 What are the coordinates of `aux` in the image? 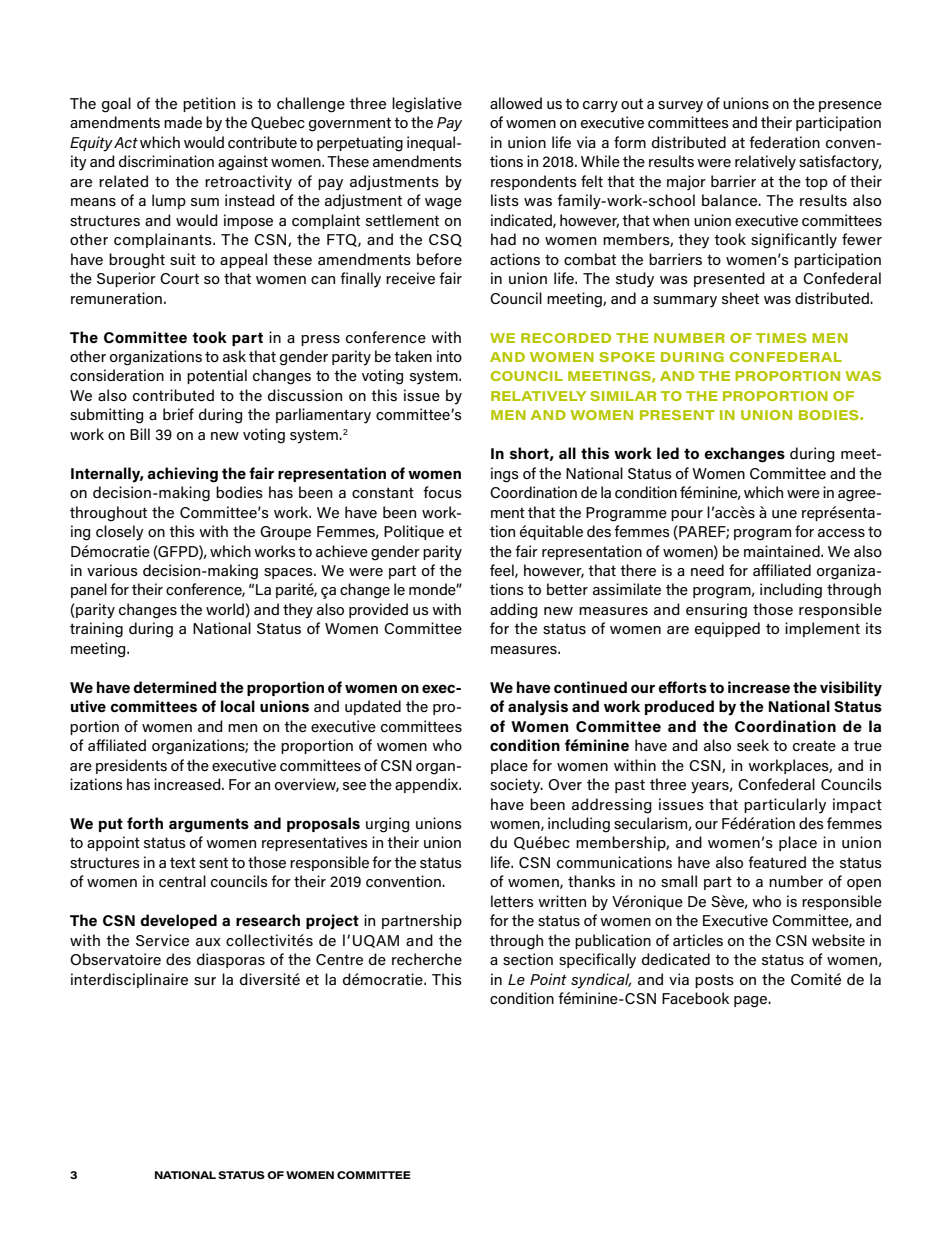 It's located at (208, 942).
